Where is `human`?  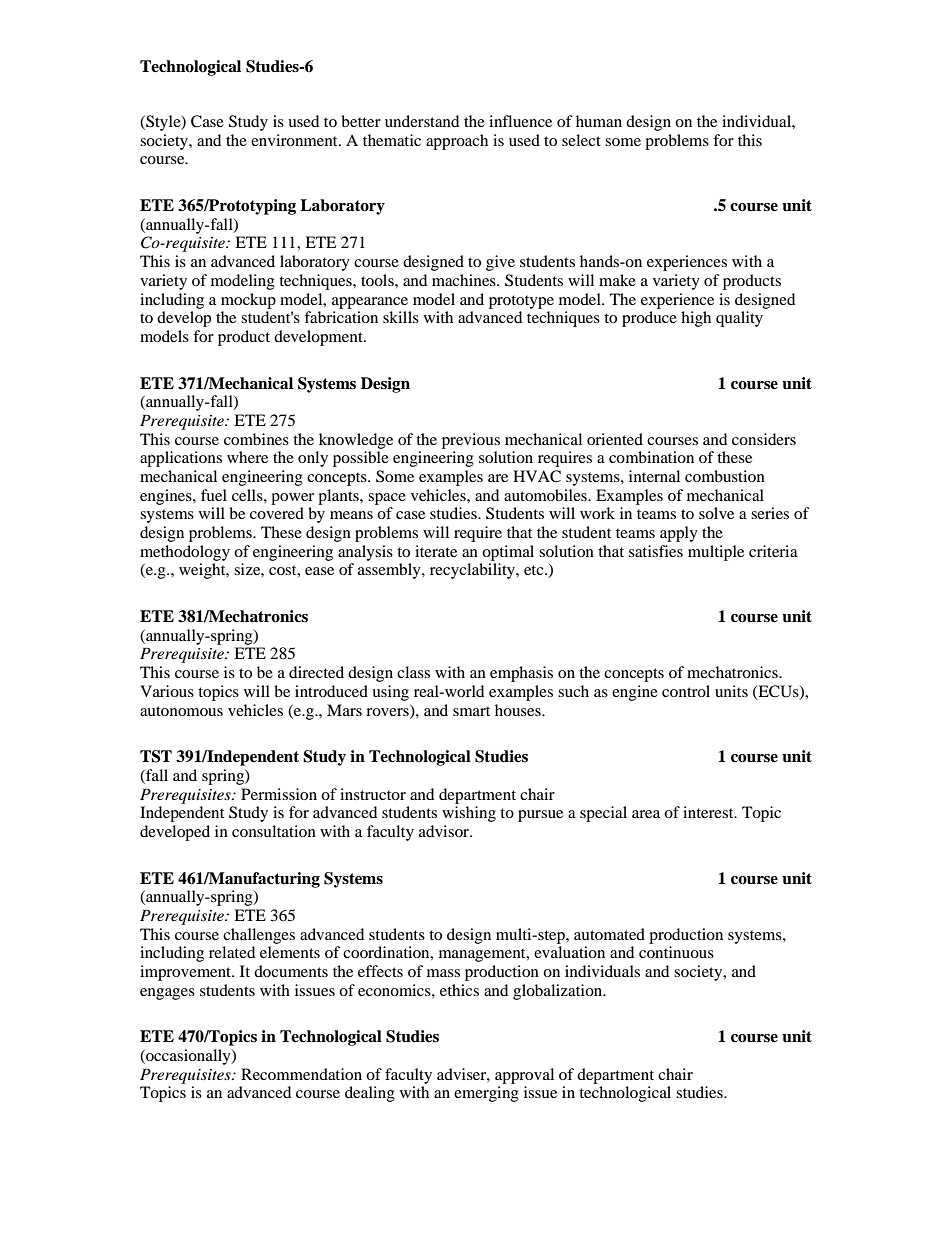 human is located at coordinates (599, 121).
